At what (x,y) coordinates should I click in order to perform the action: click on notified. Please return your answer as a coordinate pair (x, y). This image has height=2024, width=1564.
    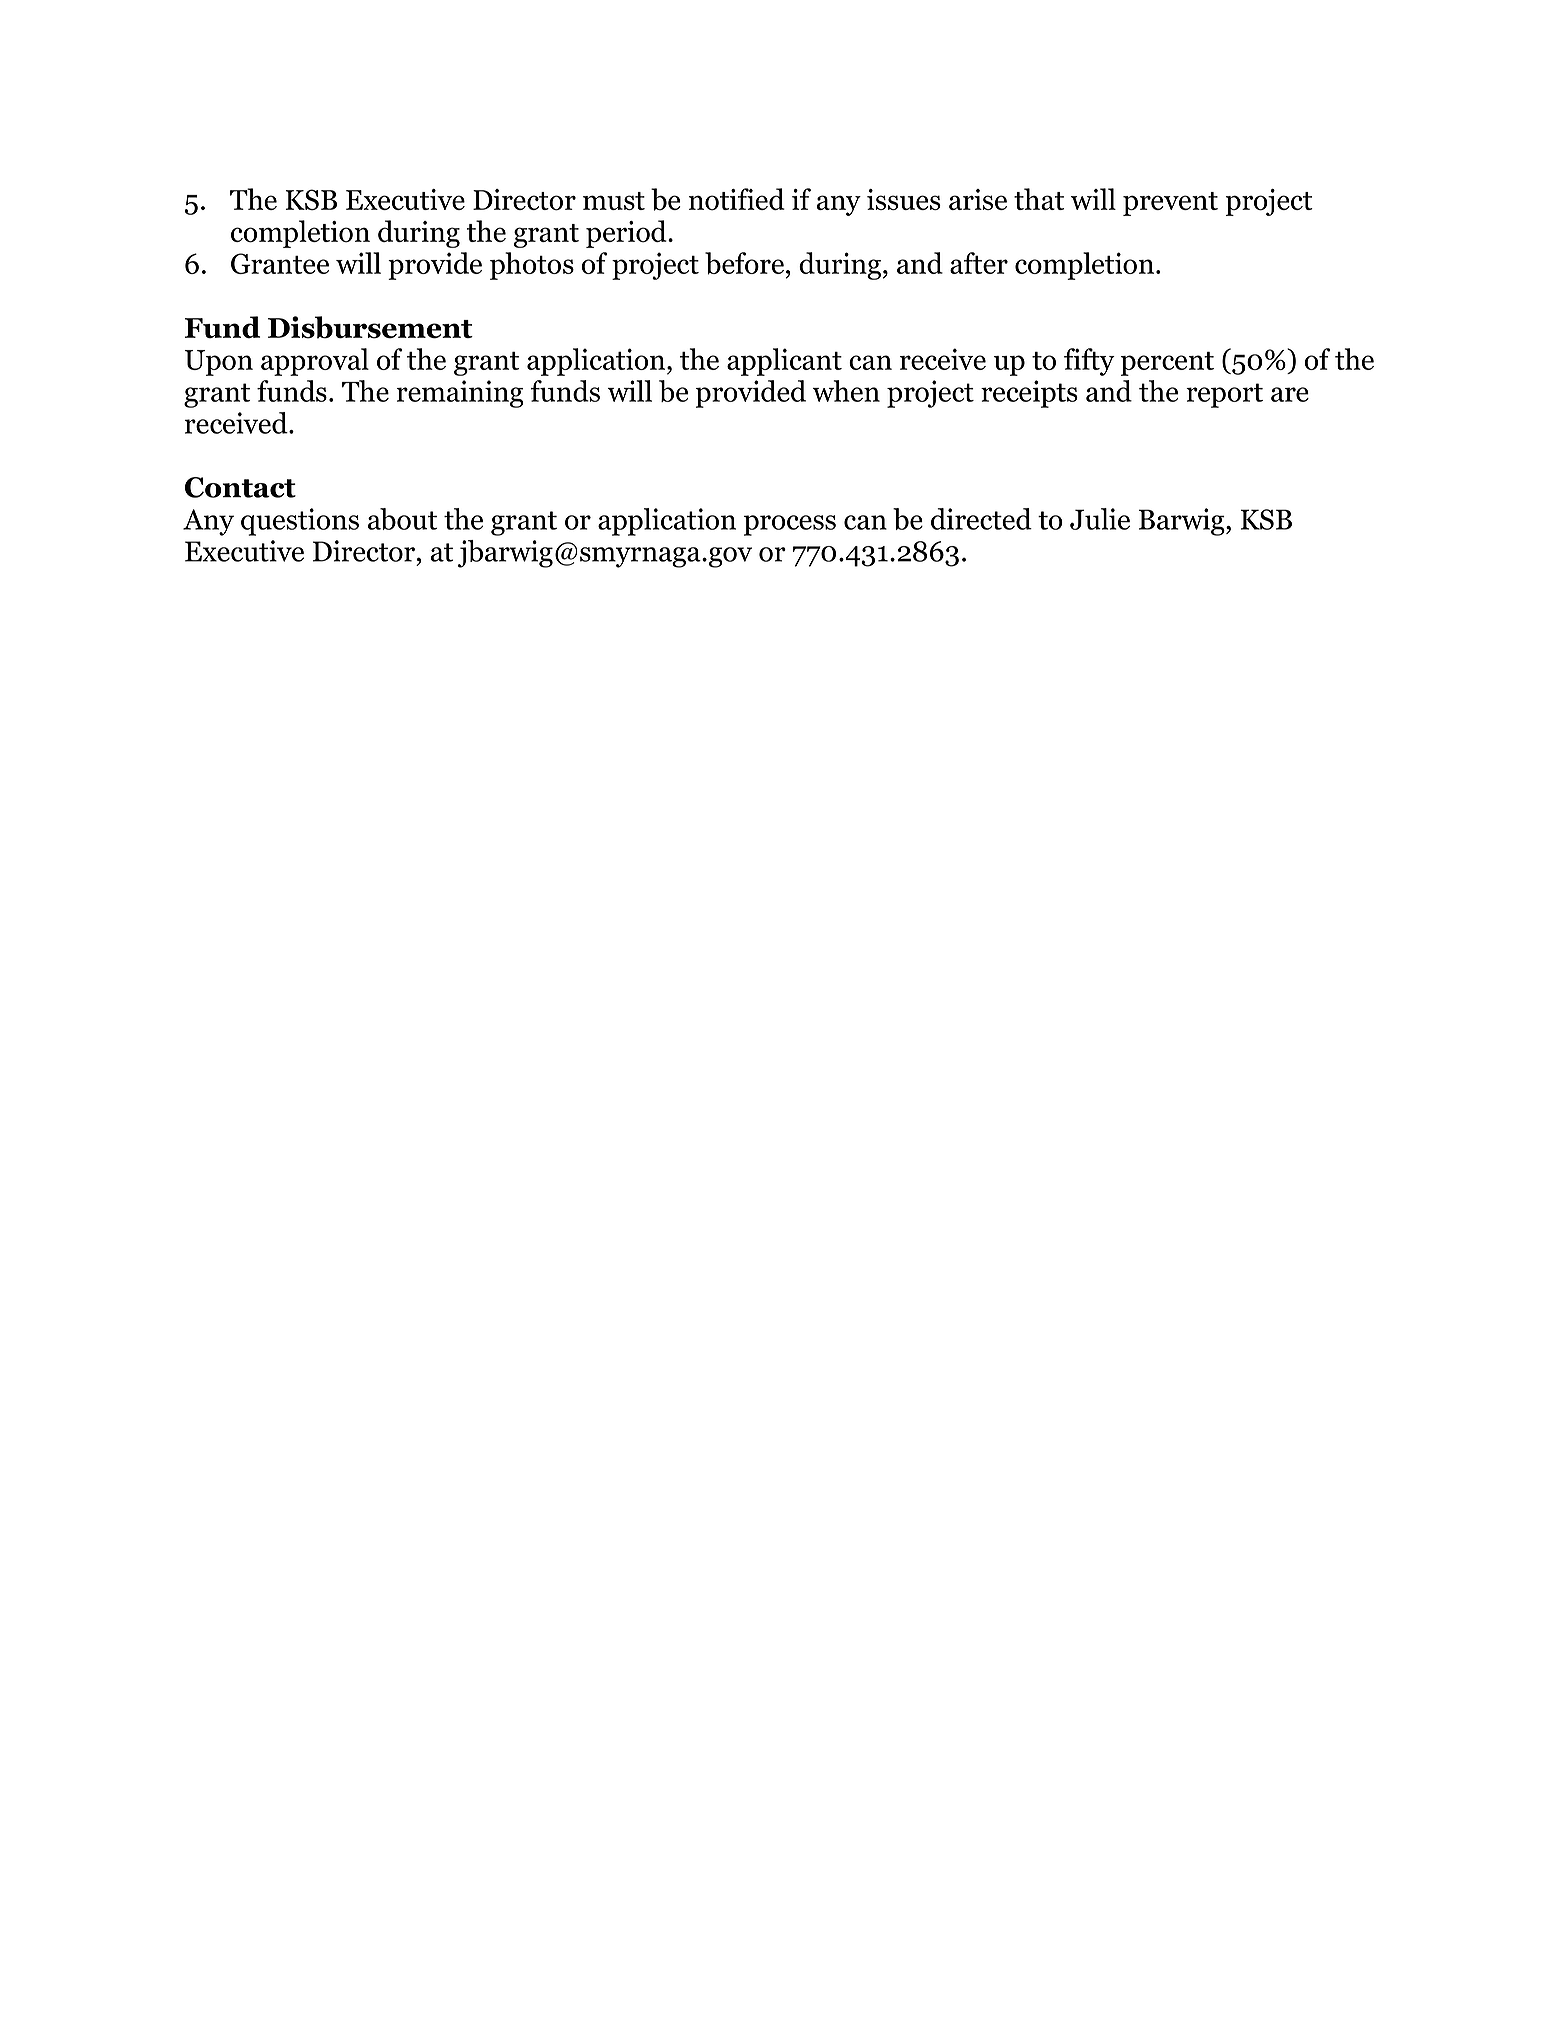
    Looking at the image, I should click on (737, 199).
